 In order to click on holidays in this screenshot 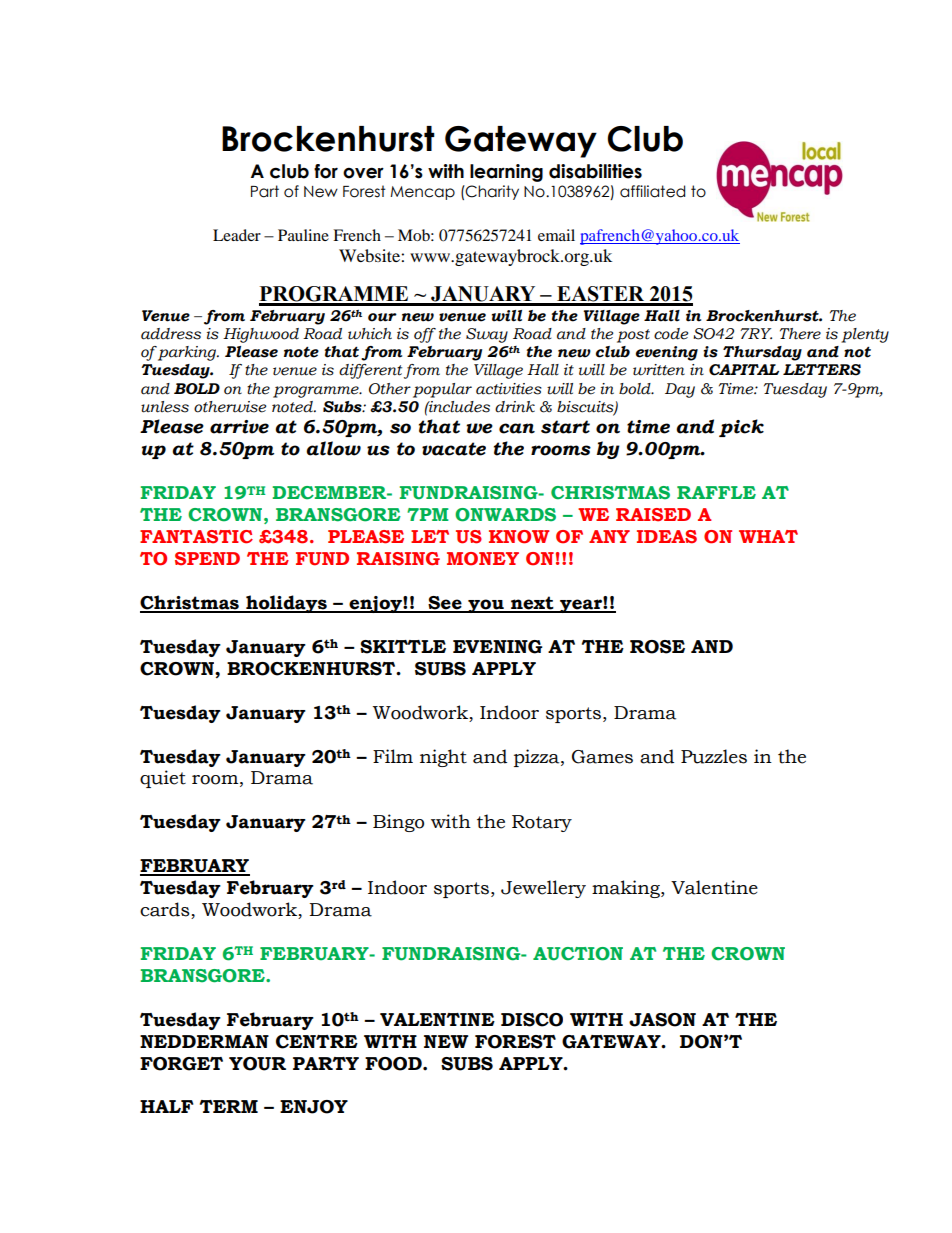, I will do `click(286, 604)`.
